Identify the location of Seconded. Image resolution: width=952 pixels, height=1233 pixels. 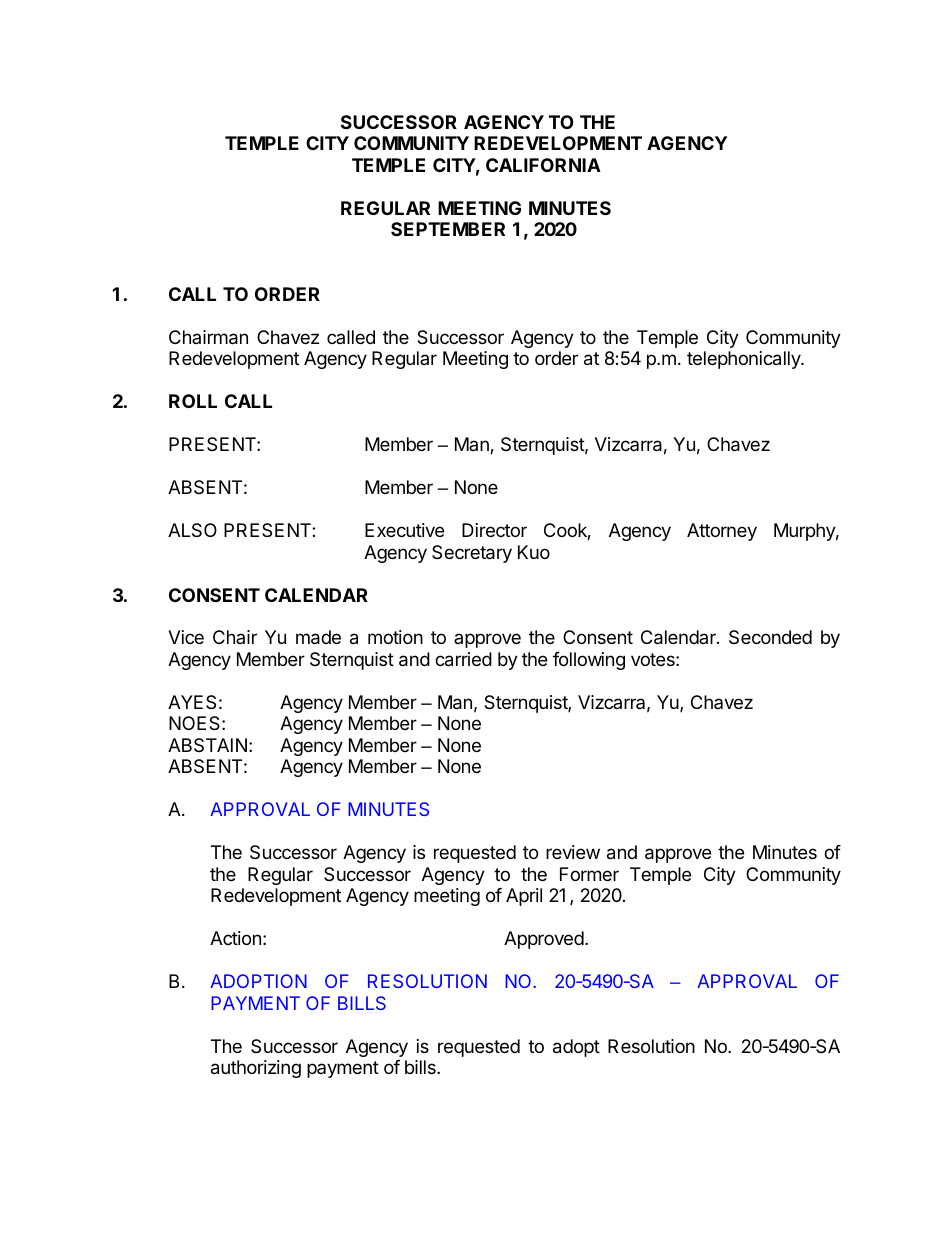
(770, 637).
